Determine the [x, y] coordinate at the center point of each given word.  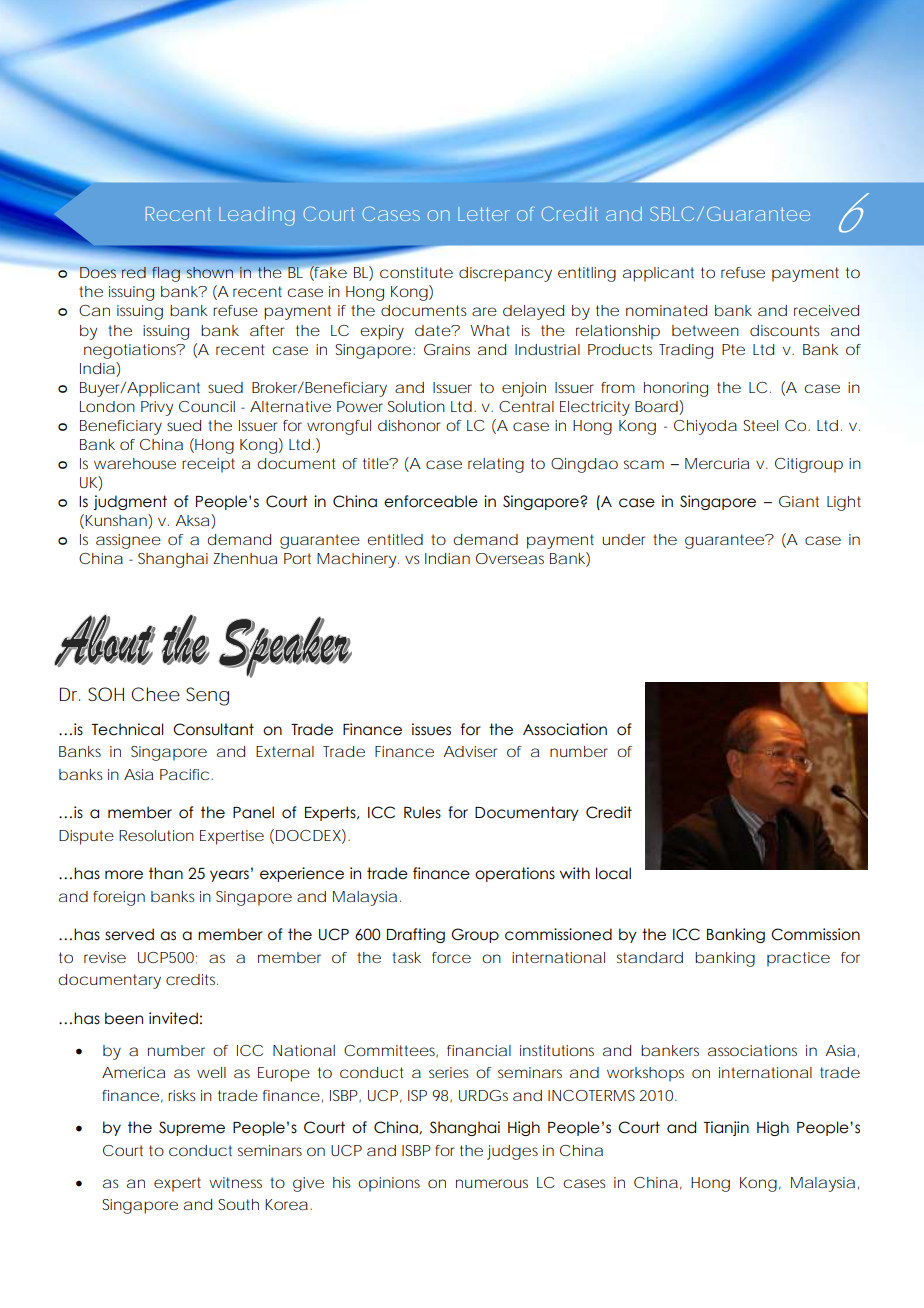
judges [512, 1152]
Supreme [192, 1128]
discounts [785, 330]
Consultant [213, 729]
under [624, 539]
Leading [256, 216]
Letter [484, 214]
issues [431, 729]
